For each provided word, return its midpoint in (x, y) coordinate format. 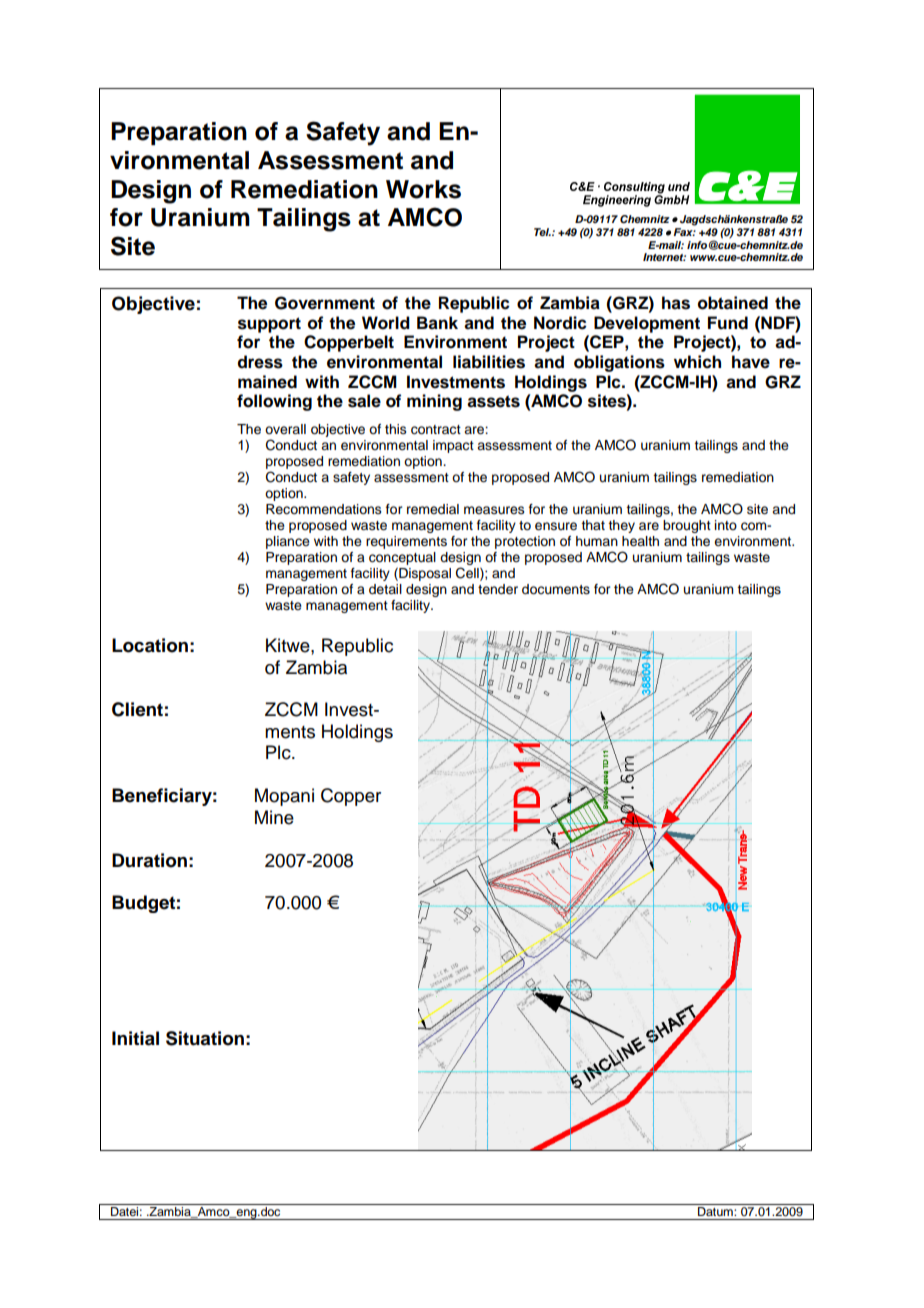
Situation (205, 1038)
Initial (135, 1038)
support (269, 325)
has (676, 303)
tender (498, 589)
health (640, 541)
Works (423, 189)
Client (137, 709)
